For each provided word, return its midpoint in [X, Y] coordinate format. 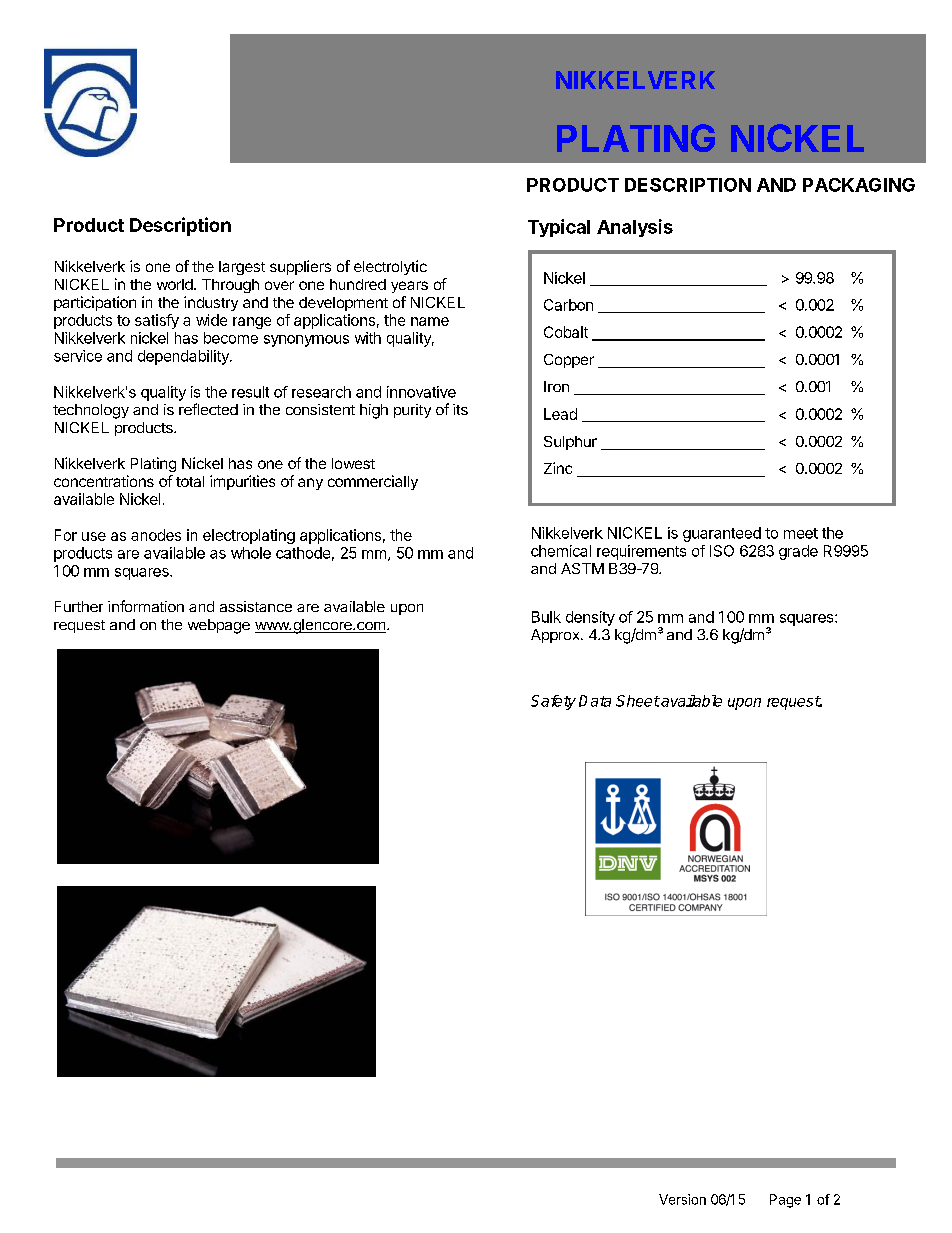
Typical [559, 228]
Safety [553, 702]
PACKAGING [859, 185]
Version [682, 1199]
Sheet [638, 701]
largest [242, 268]
